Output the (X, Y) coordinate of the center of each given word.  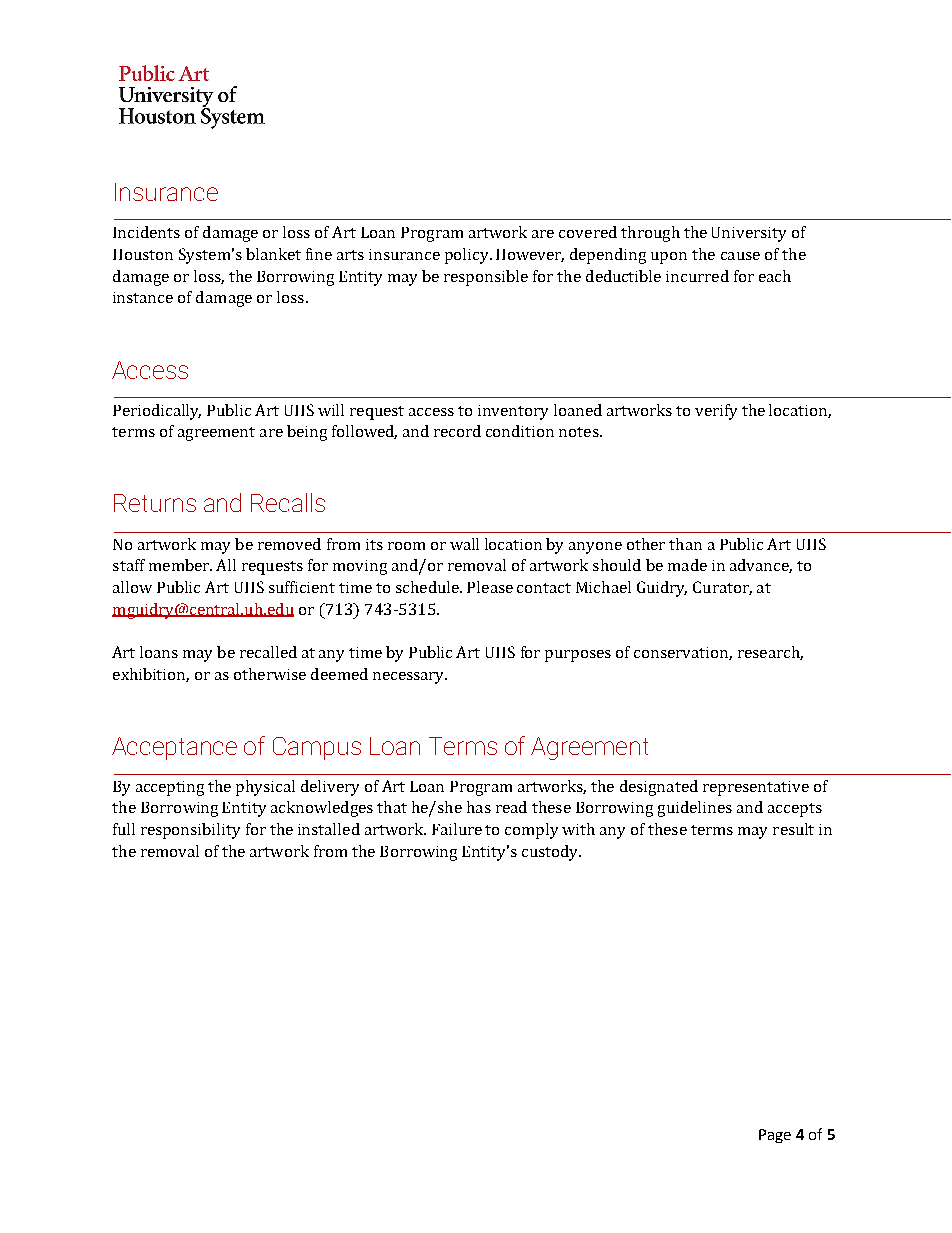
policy (468, 256)
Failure (457, 829)
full (124, 829)
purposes (578, 656)
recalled (268, 652)
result (793, 829)
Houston (143, 254)
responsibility (190, 831)
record (457, 431)
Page (775, 1136)
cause (740, 256)
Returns (155, 503)
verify (716, 412)
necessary (410, 678)
